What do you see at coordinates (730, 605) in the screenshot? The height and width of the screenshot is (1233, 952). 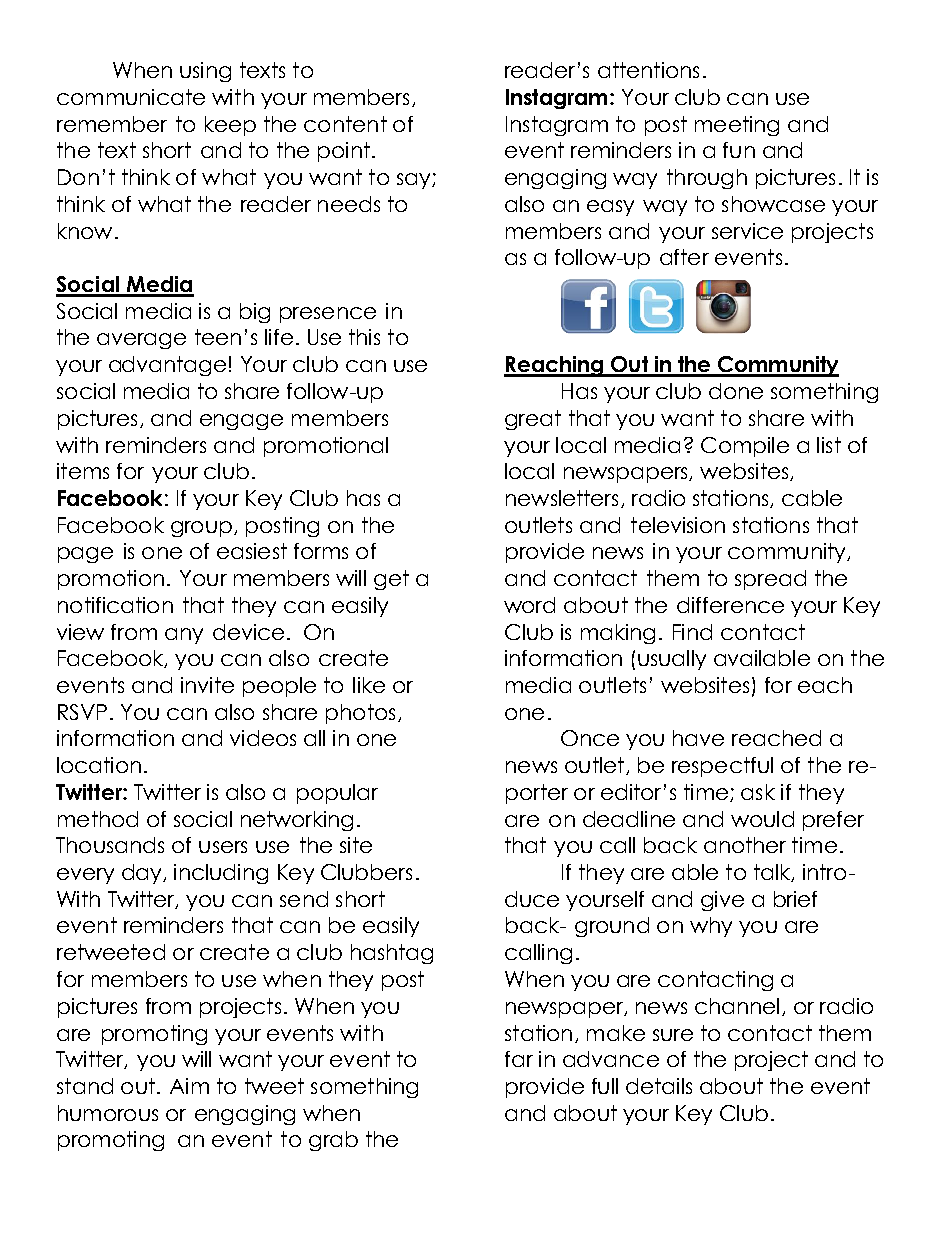 I see `difference` at bounding box center [730, 605].
